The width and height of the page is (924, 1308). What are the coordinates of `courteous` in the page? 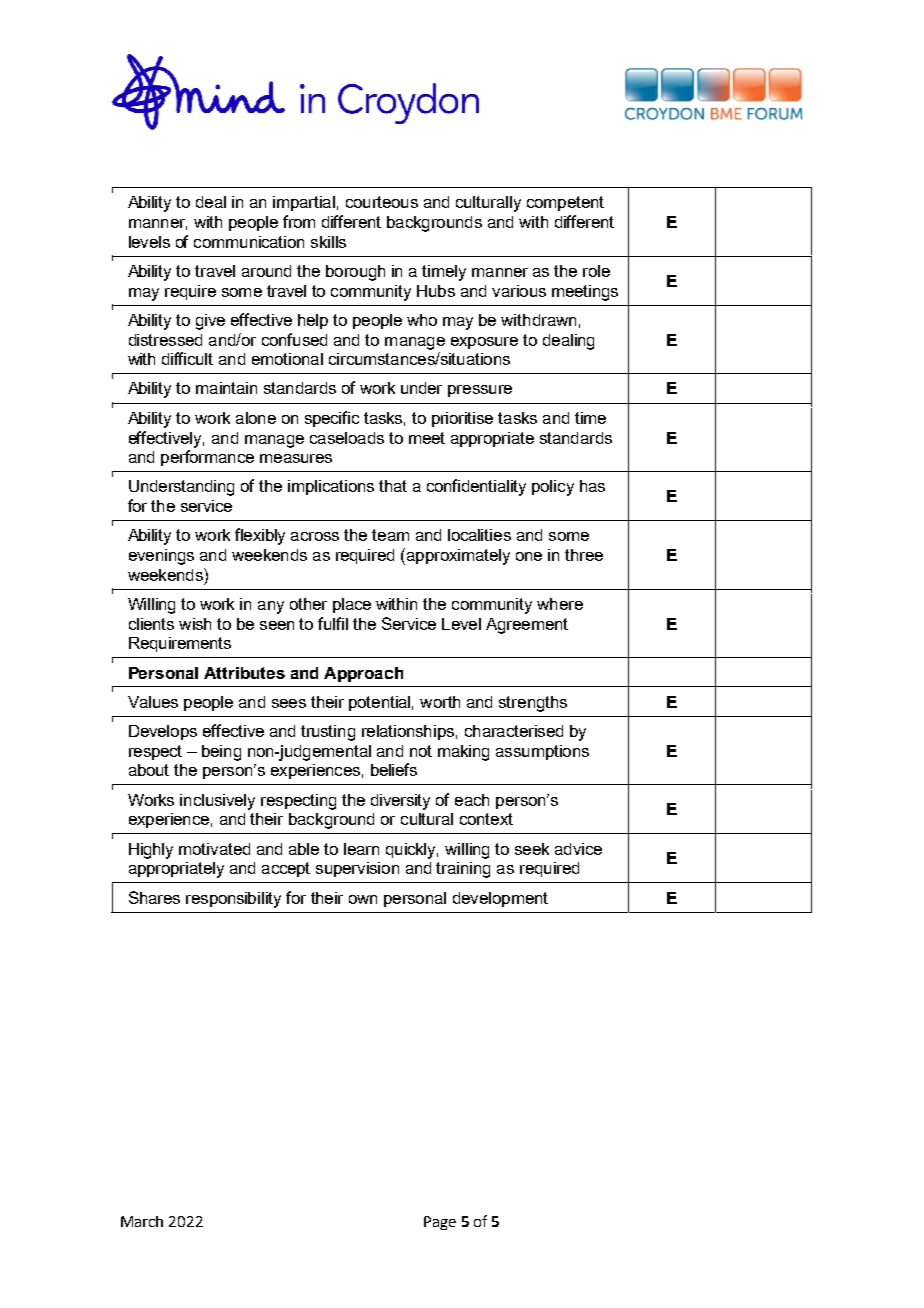 It's located at (382, 202).
